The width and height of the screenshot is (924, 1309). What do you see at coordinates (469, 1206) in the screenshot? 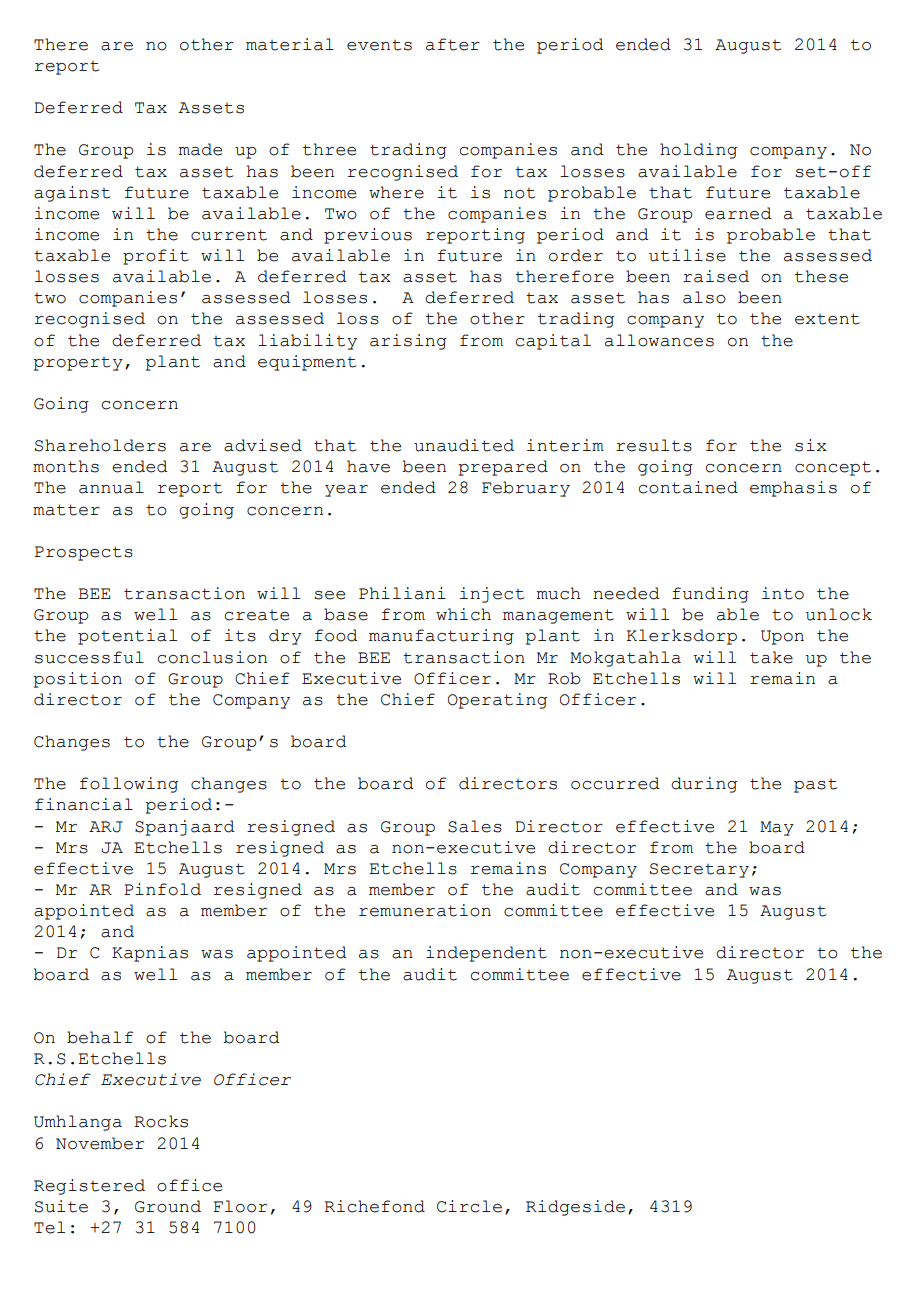
I see `Circle` at bounding box center [469, 1206].
